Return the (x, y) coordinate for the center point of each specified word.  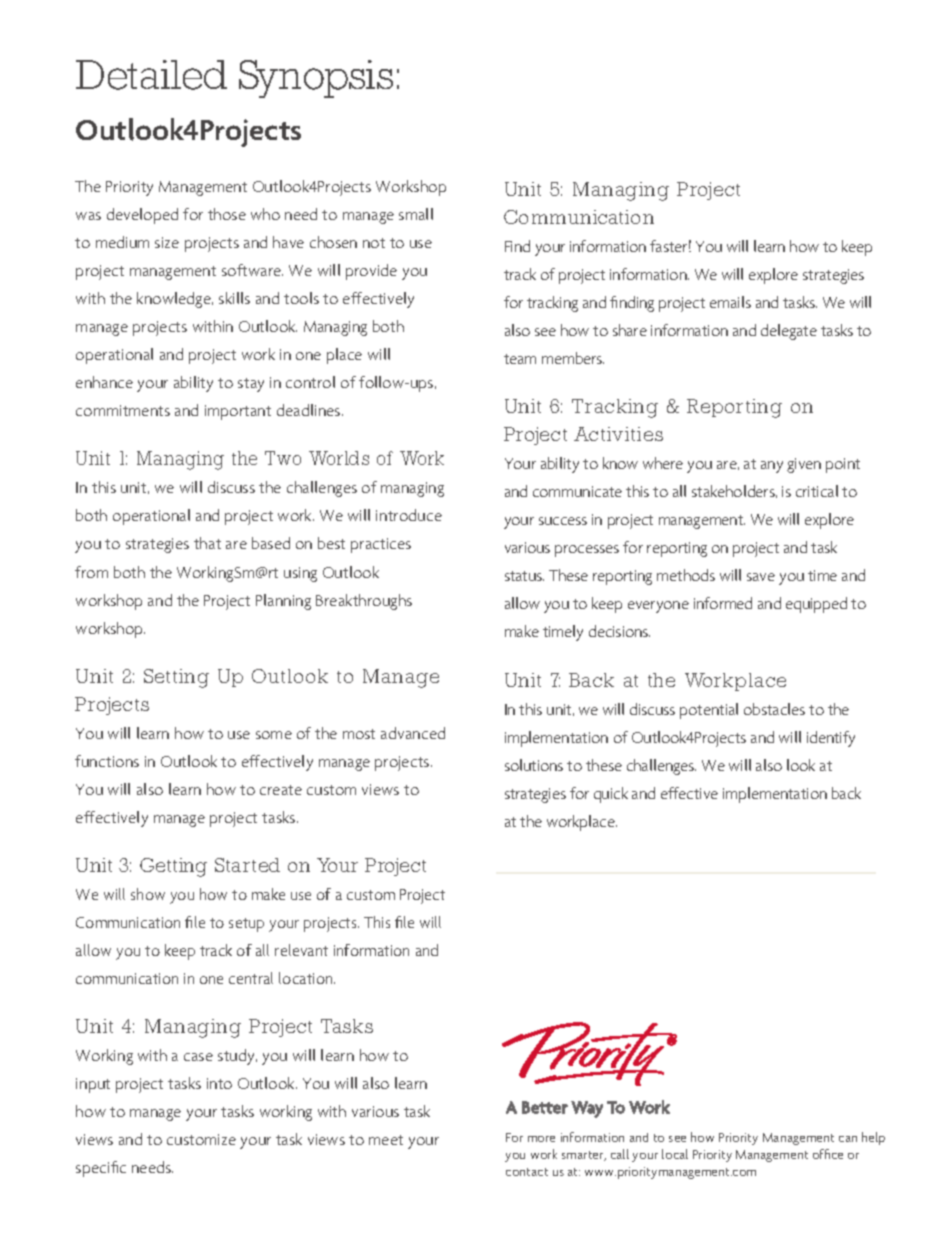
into (219, 1083)
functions (107, 761)
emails (730, 302)
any (772, 467)
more (541, 1139)
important (238, 412)
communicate (577, 491)
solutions (534, 765)
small (416, 214)
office (828, 1154)
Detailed (151, 75)
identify (831, 739)
